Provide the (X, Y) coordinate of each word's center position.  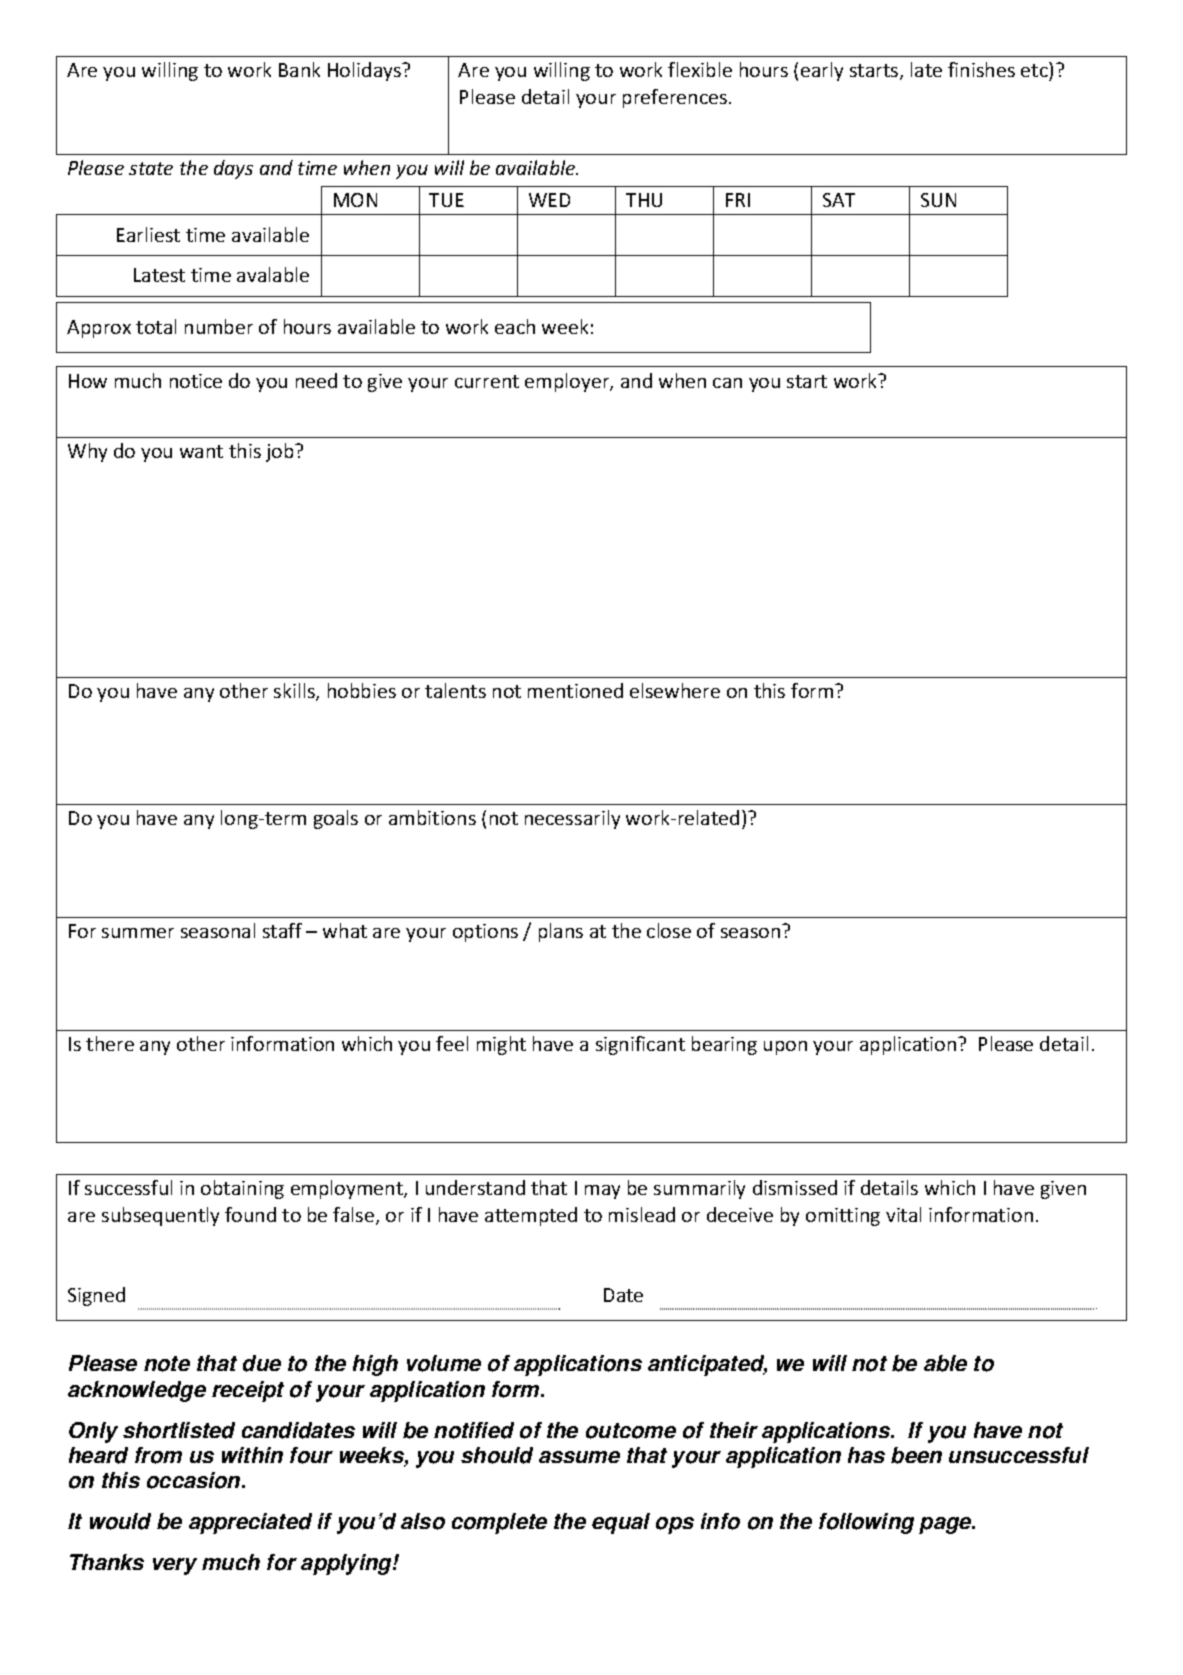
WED (549, 200)
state (151, 168)
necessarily (572, 819)
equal (621, 1523)
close (669, 930)
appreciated (250, 1523)
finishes (981, 69)
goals (336, 819)
